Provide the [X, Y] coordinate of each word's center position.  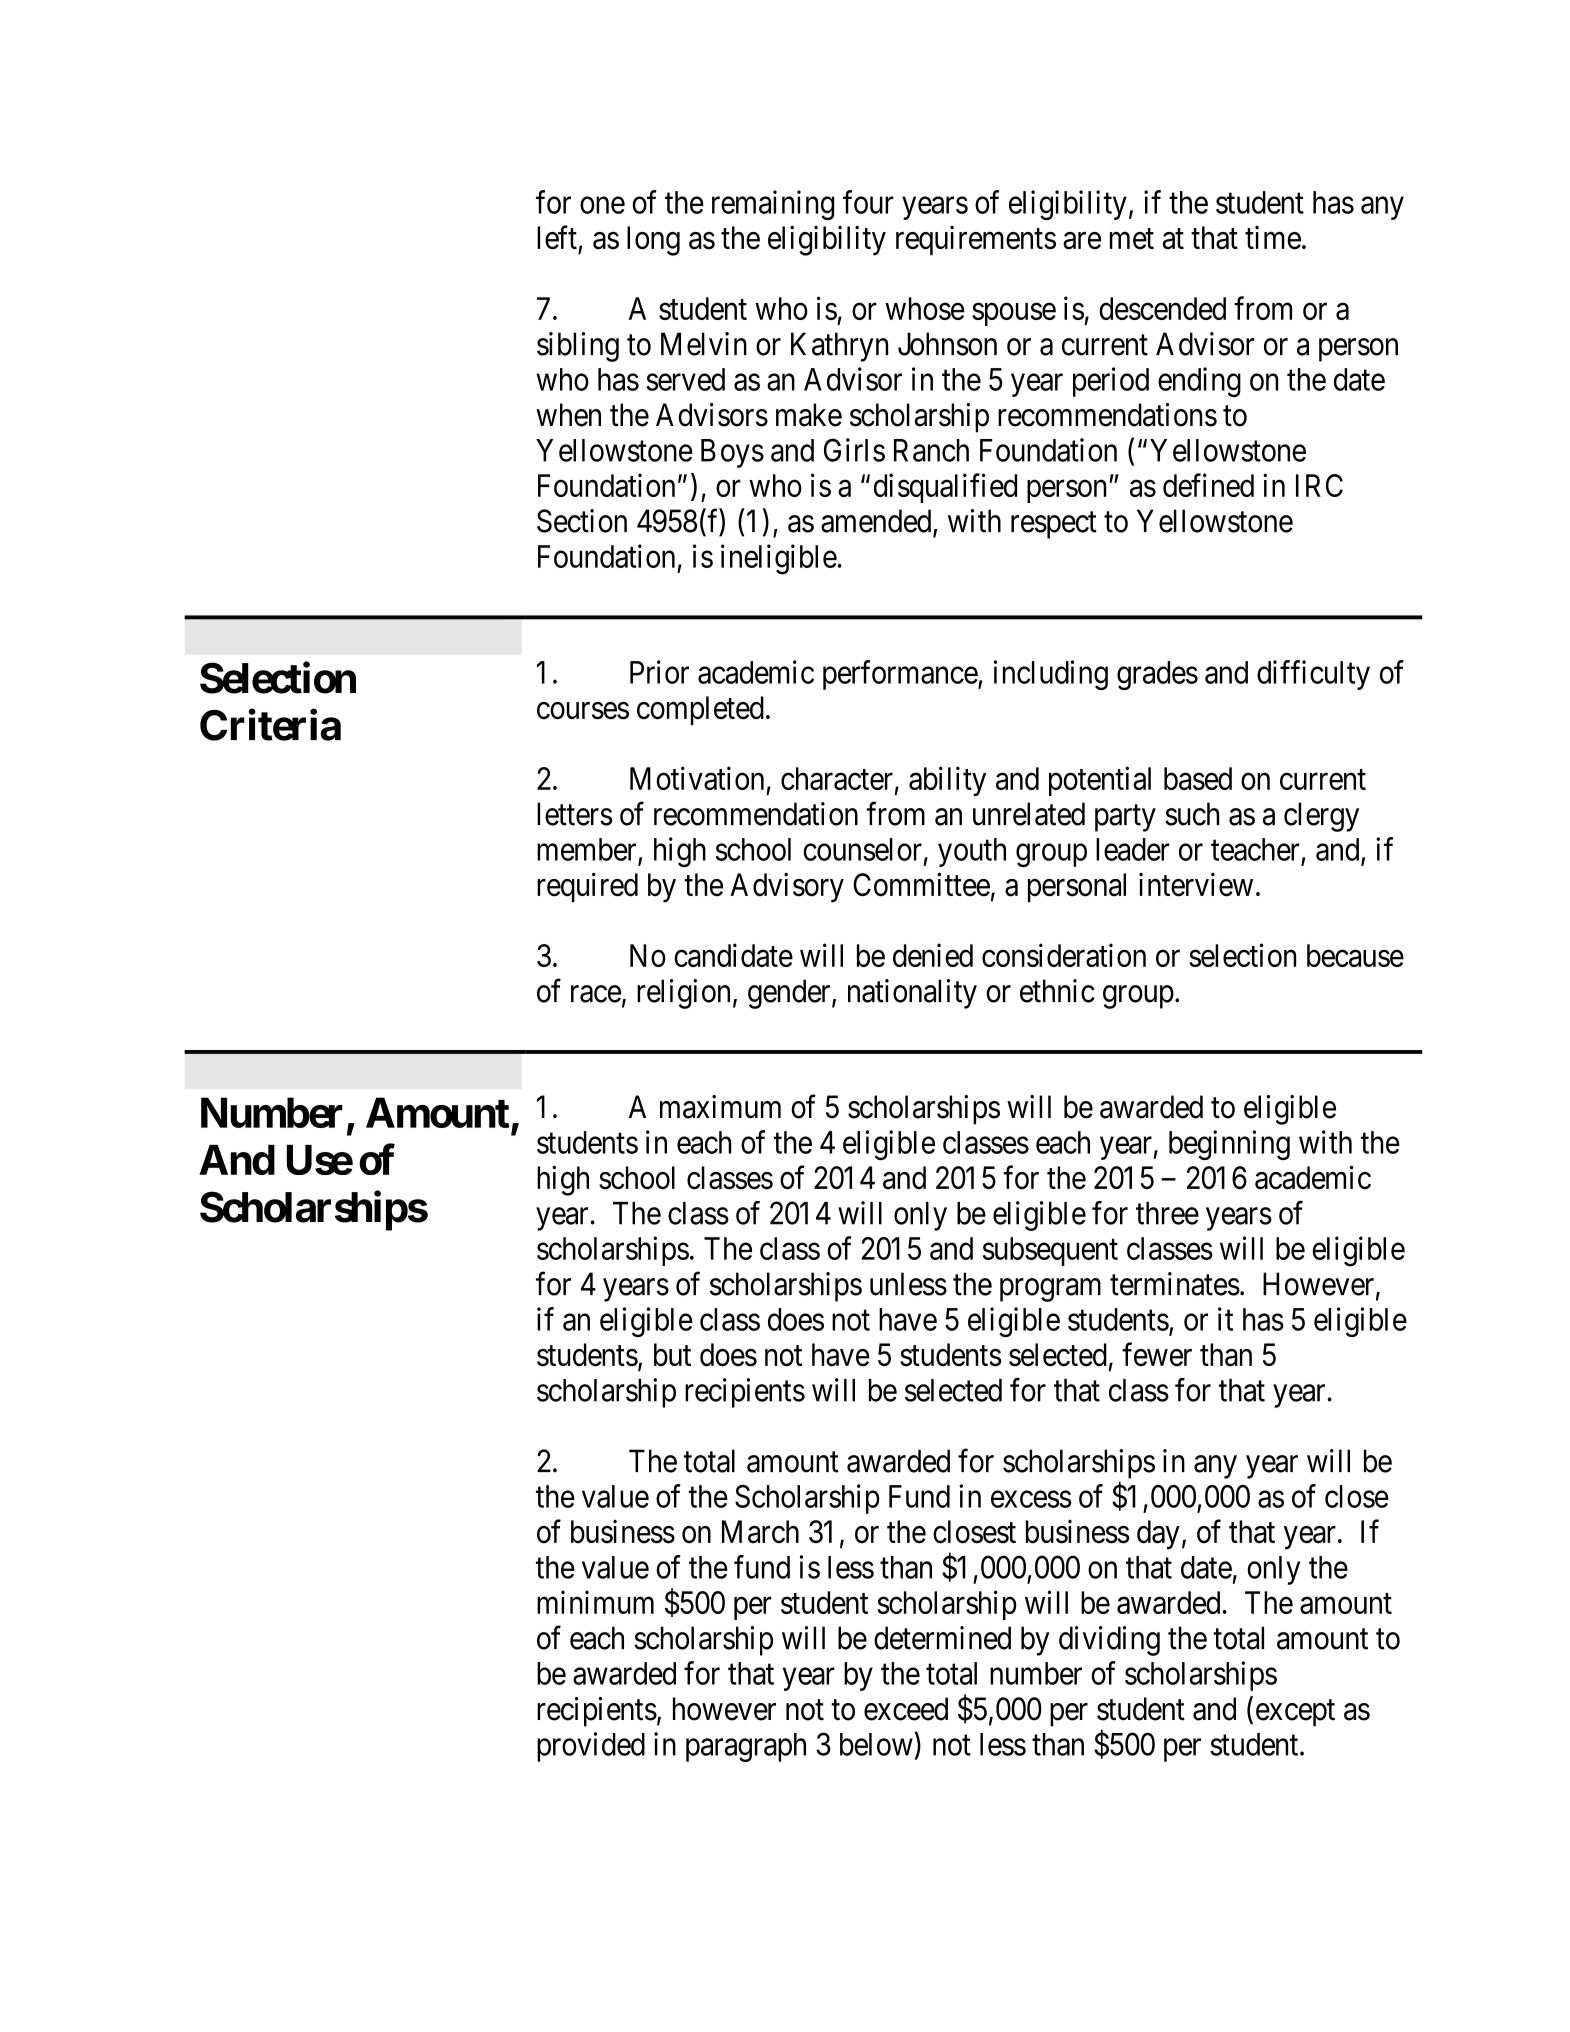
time [1273, 238]
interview [1196, 885]
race [596, 994]
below [876, 1744]
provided [591, 1747]
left [557, 237]
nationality [912, 994]
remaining [773, 205]
